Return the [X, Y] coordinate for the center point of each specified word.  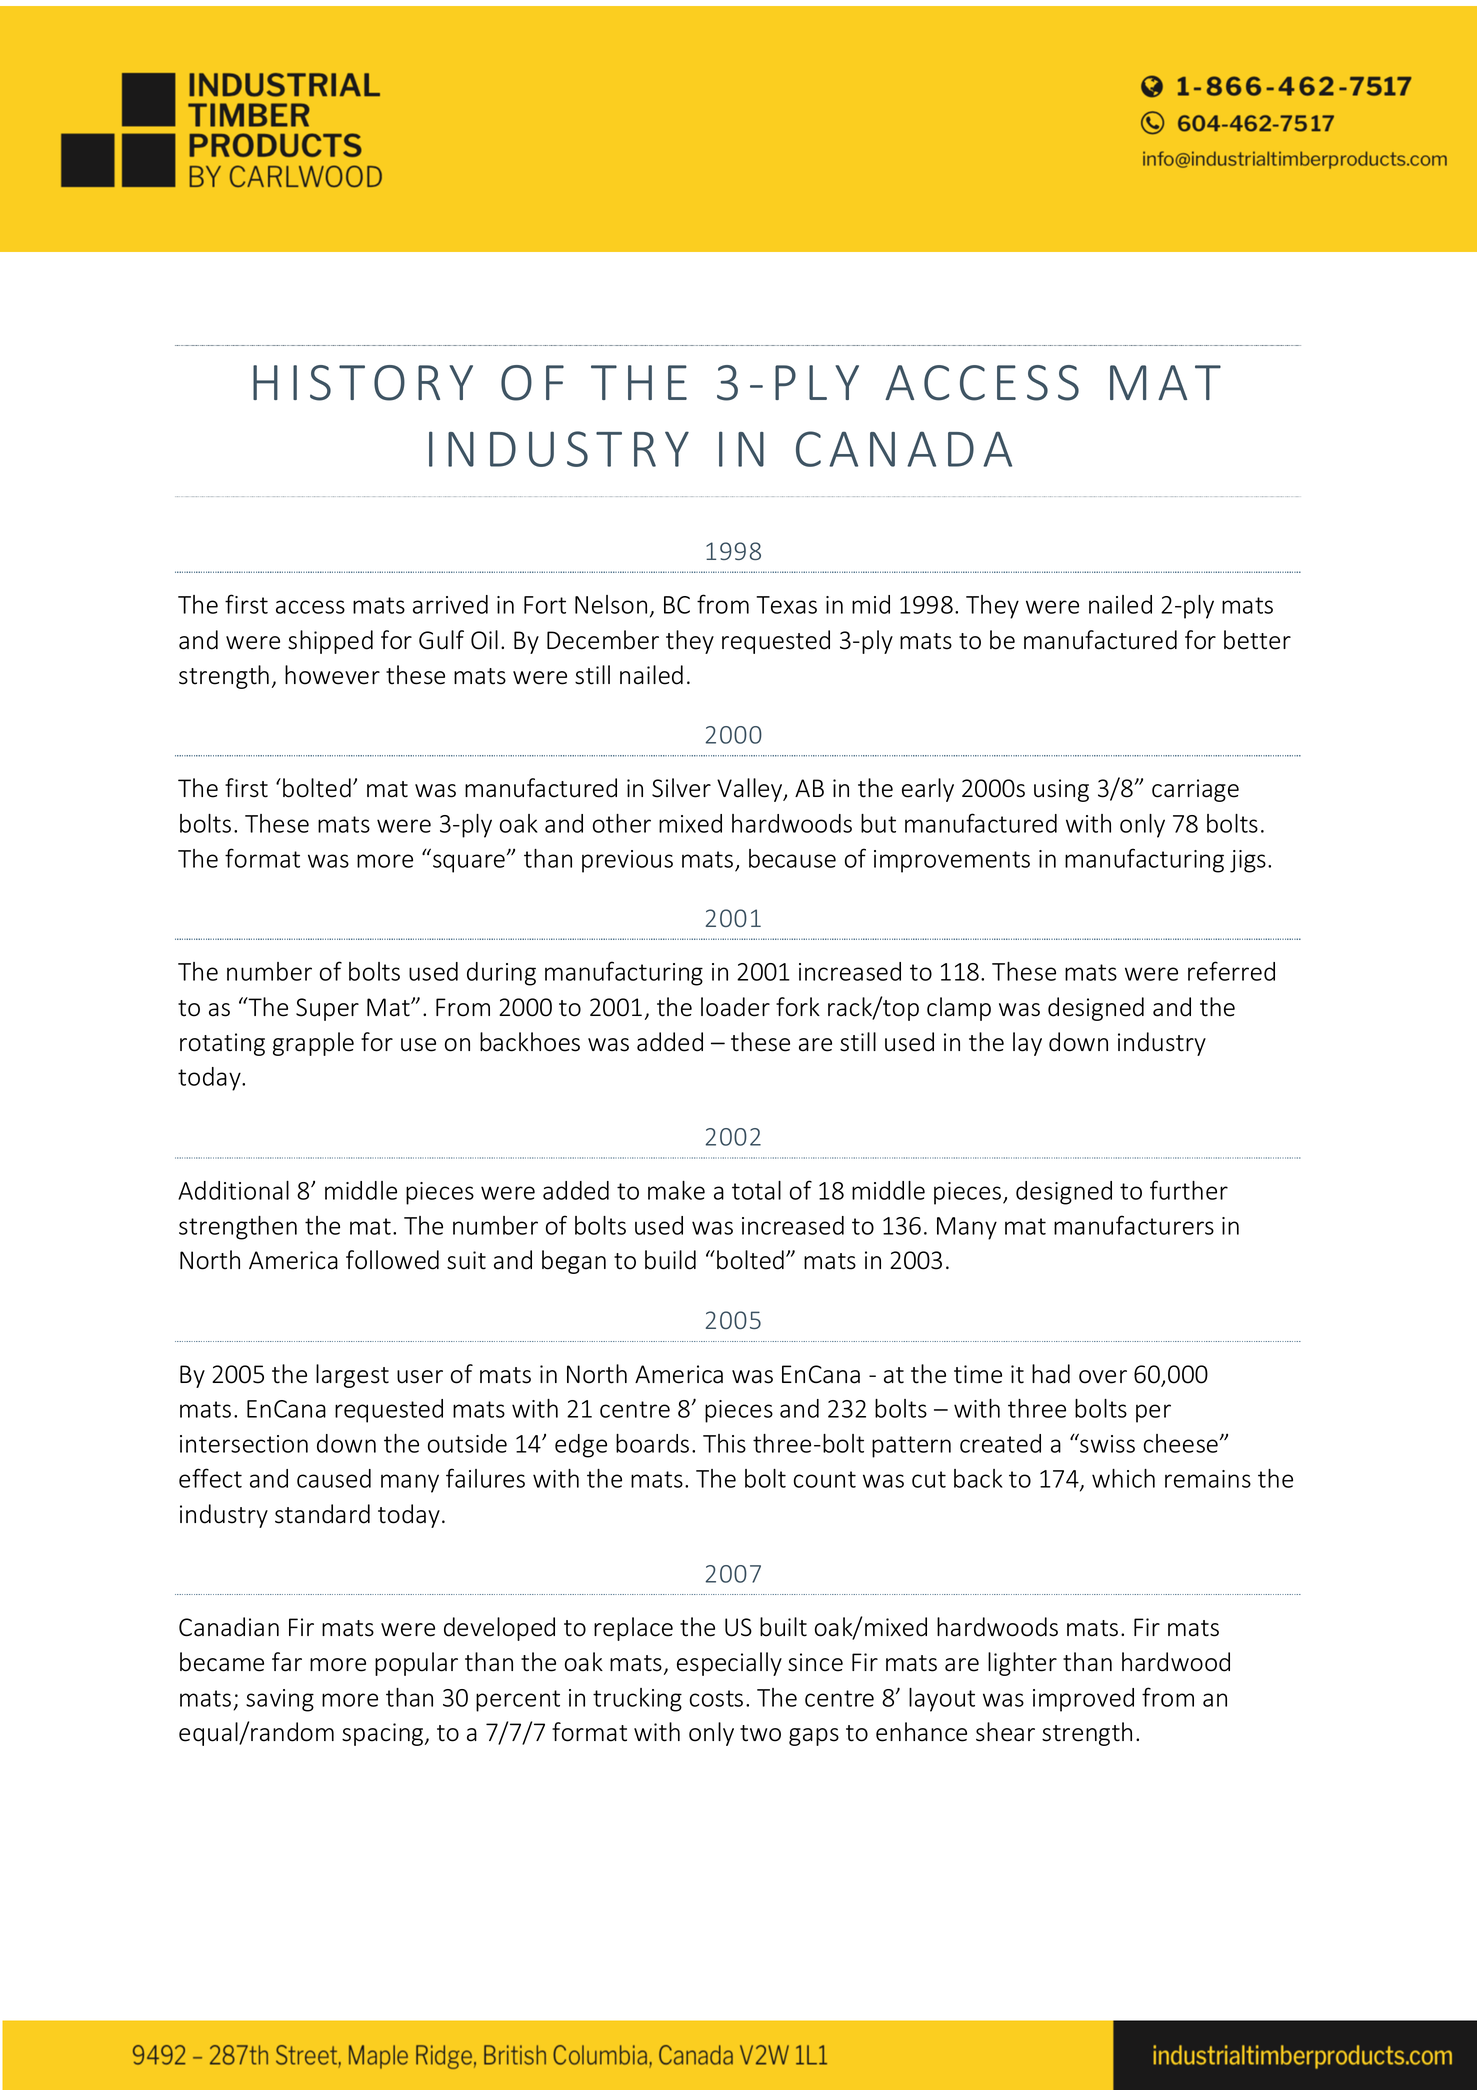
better [1257, 640]
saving [280, 1700]
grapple [313, 1044]
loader [735, 1007]
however [332, 675]
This [724, 1443]
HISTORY [363, 383]
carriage [1195, 790]
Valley [751, 790]
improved [1083, 1700]
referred [1231, 971]
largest [352, 1376]
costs [716, 1698]
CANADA [904, 449]
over [1103, 1377]
